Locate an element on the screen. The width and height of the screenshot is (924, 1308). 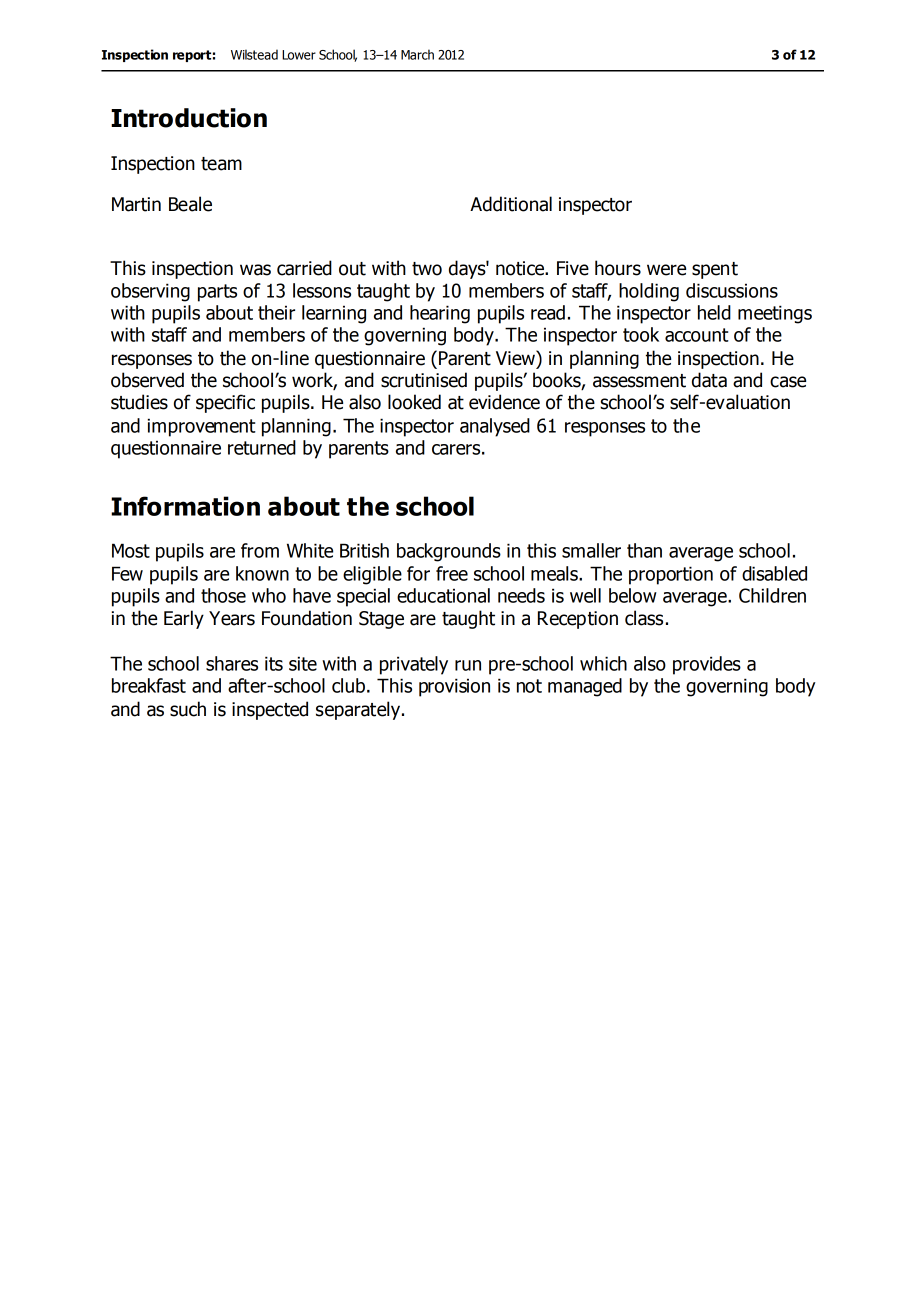
Additional is located at coordinates (511, 204).
